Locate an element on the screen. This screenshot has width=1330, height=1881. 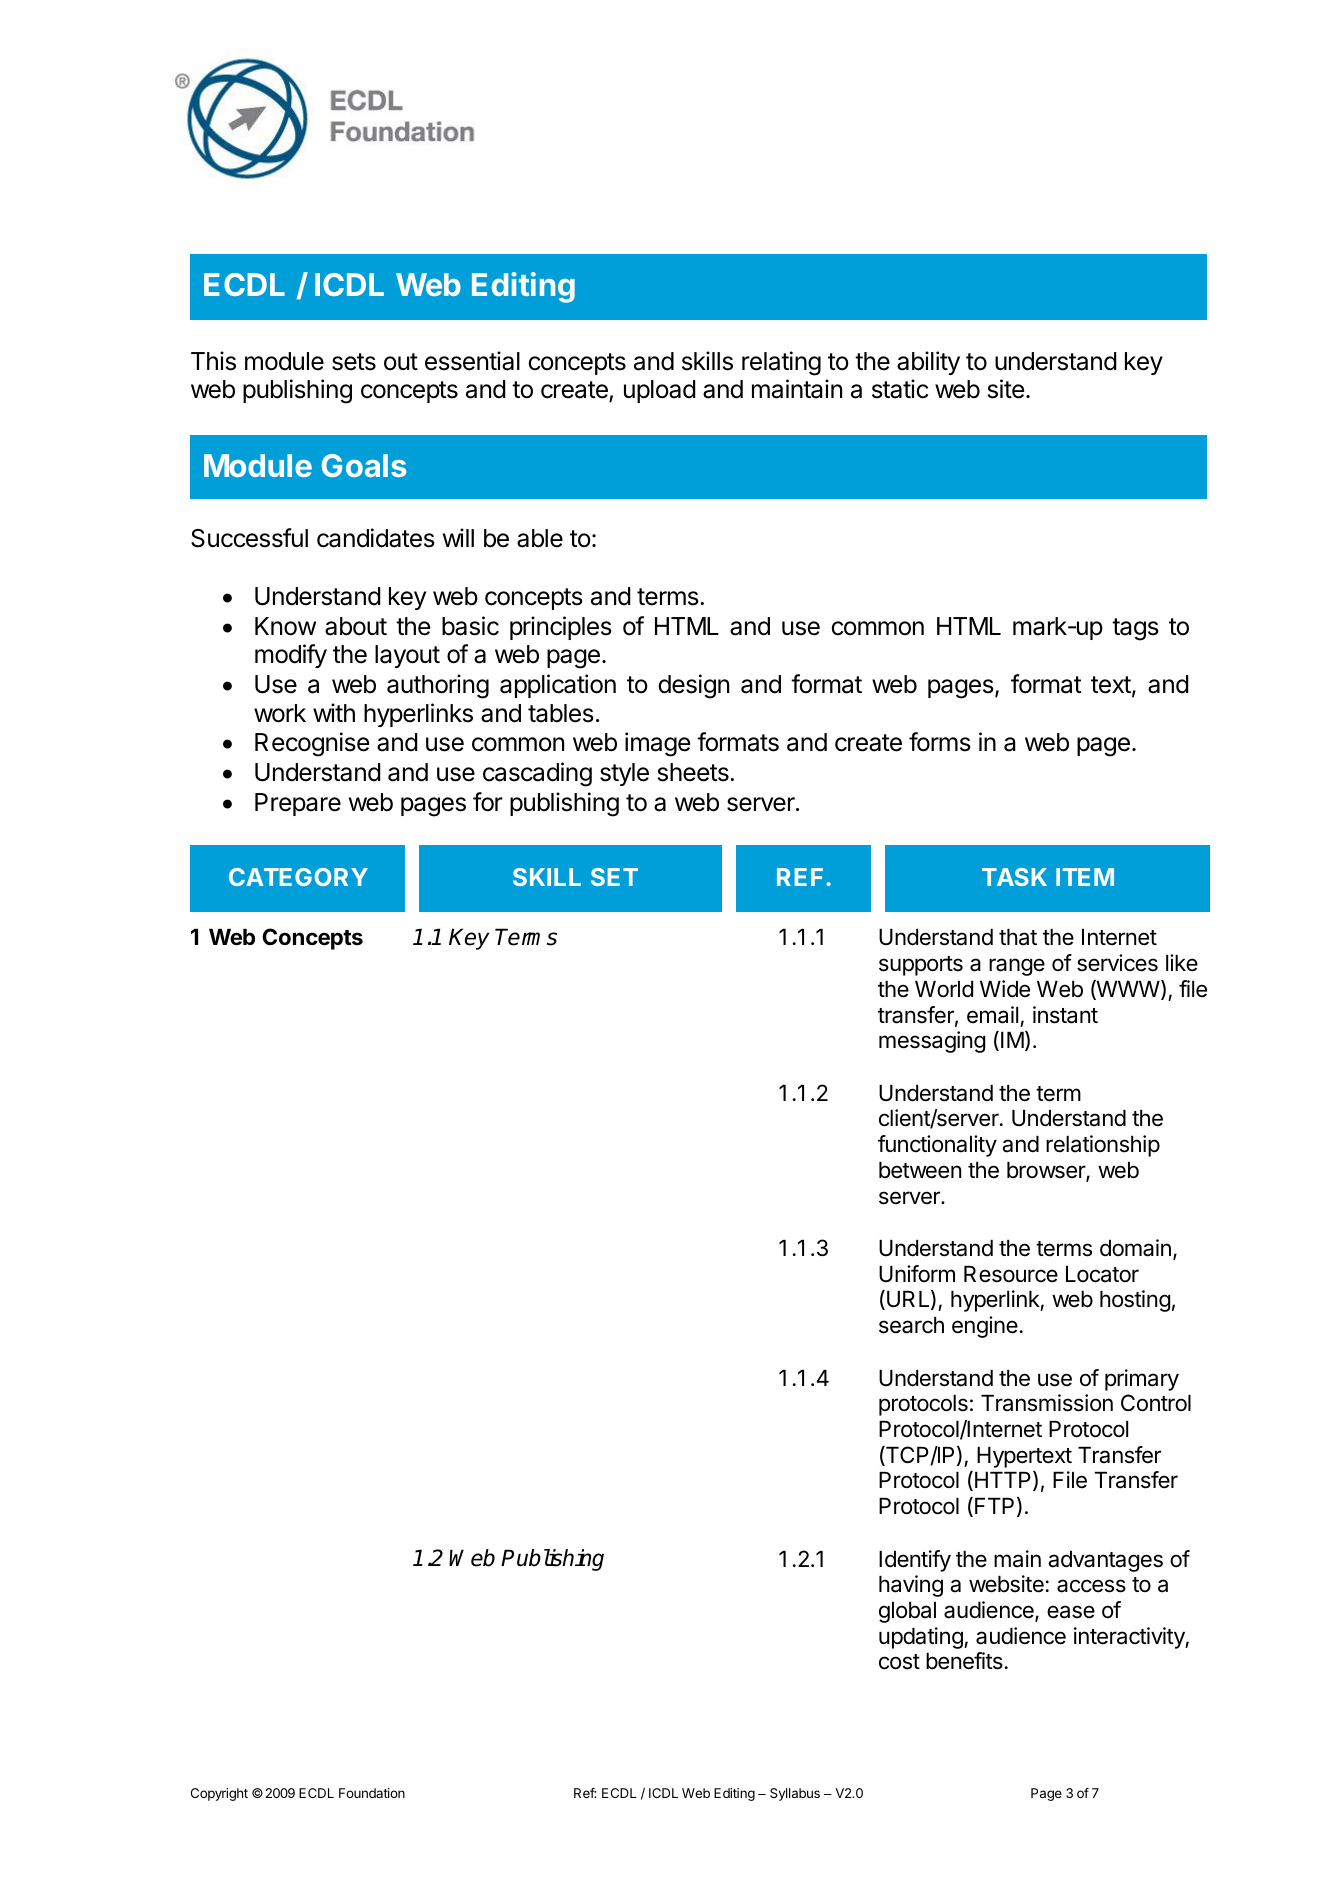
ability is located at coordinates (928, 363).
